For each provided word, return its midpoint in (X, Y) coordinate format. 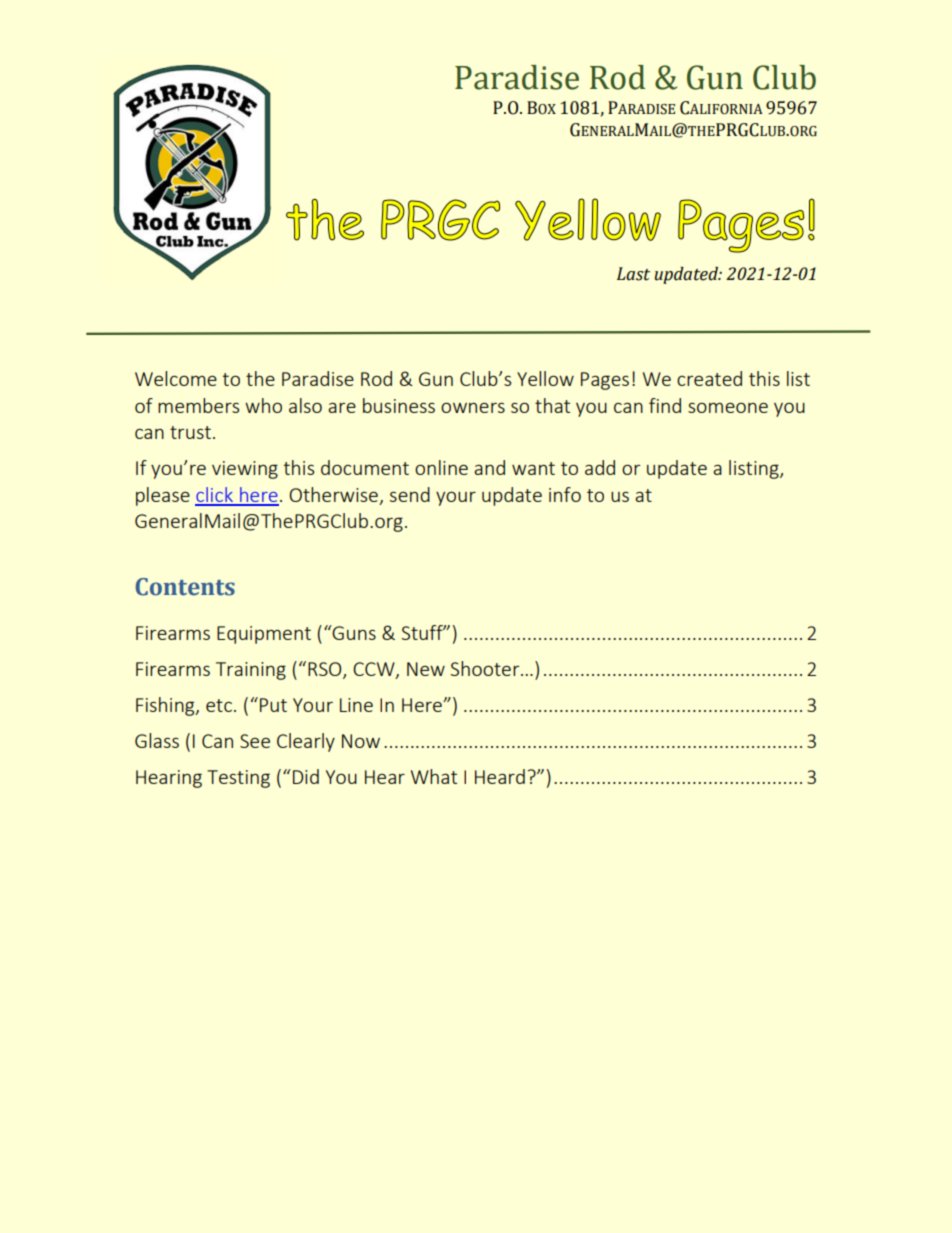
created (709, 378)
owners (473, 407)
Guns (353, 632)
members (198, 405)
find (665, 405)
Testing (238, 779)
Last (633, 274)
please (163, 496)
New (426, 669)
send (410, 494)
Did (306, 776)
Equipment (264, 635)
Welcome (176, 378)
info (565, 494)
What (434, 776)
